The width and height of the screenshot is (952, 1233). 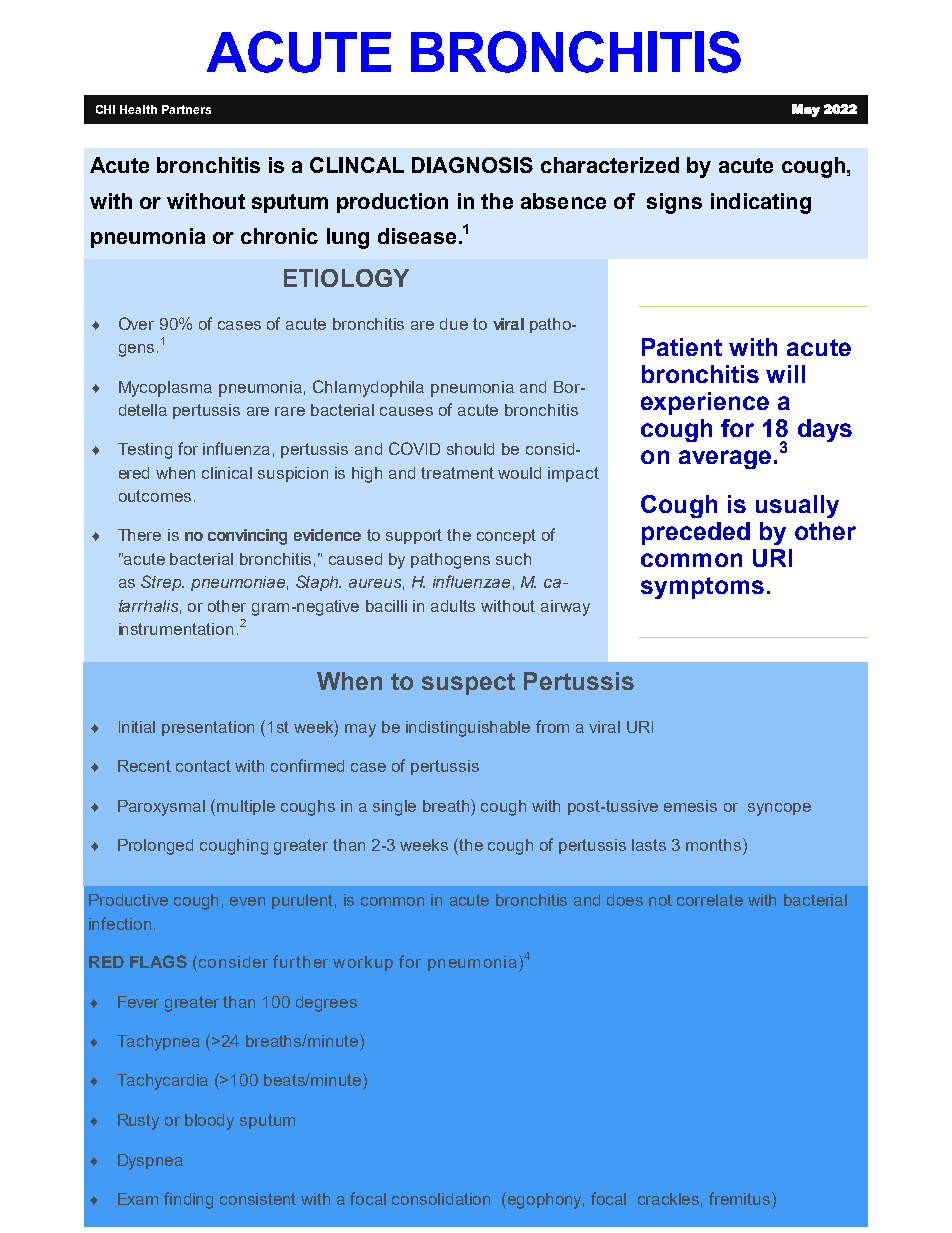 What do you see at coordinates (702, 588) in the screenshot?
I see `symptoms` at bounding box center [702, 588].
